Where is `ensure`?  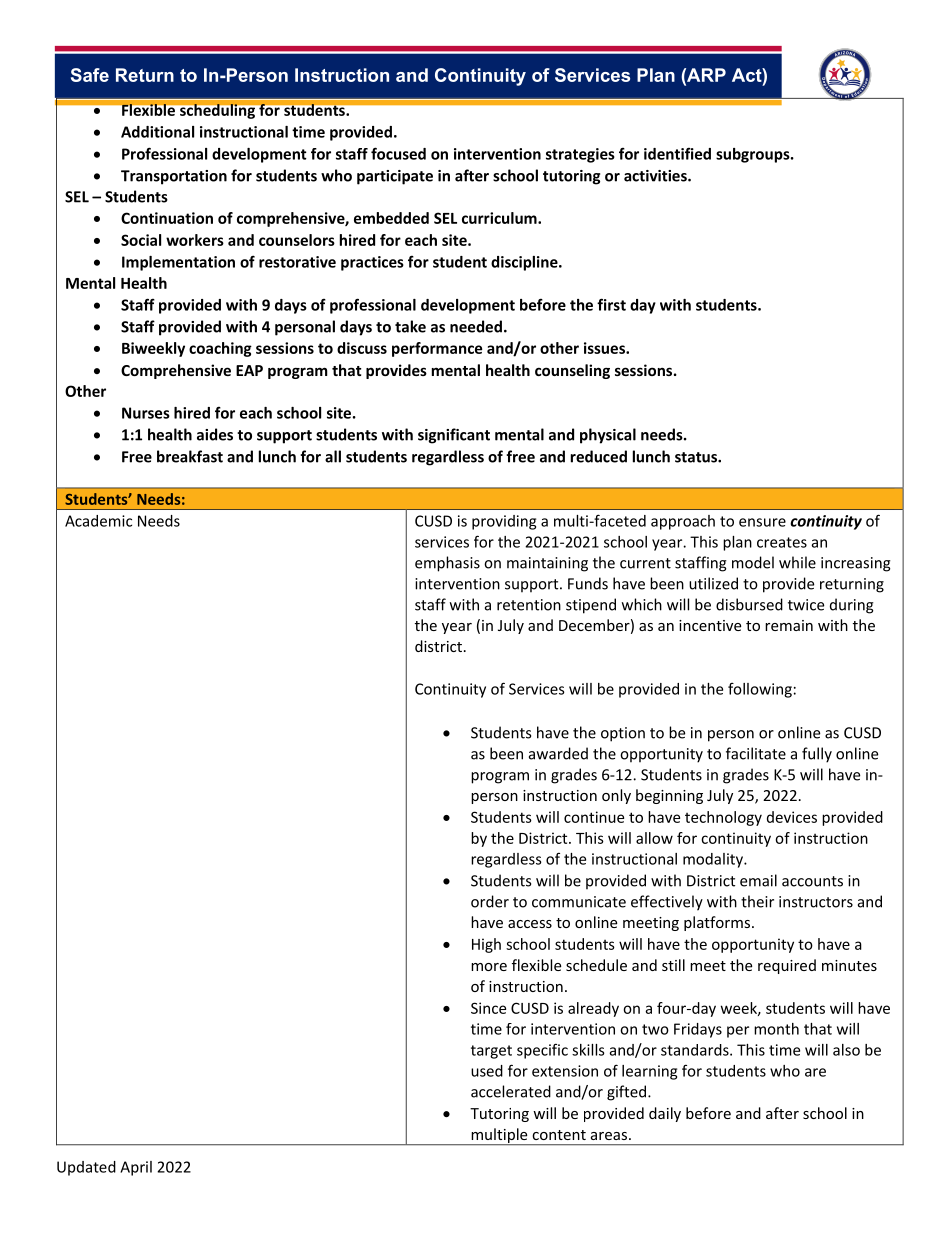 ensure is located at coordinates (762, 522).
